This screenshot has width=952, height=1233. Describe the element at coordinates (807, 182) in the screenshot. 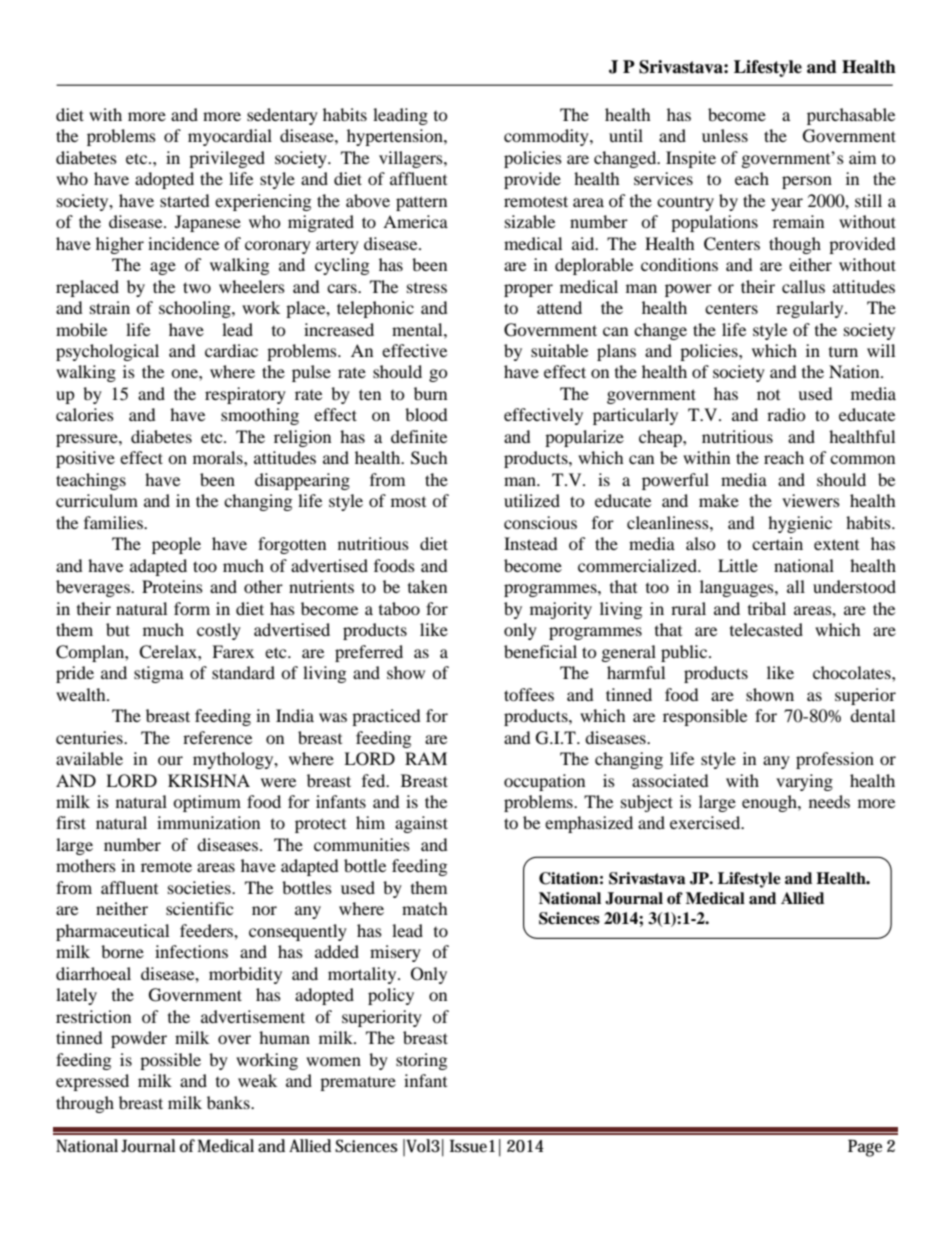

I see `person` at that location.
